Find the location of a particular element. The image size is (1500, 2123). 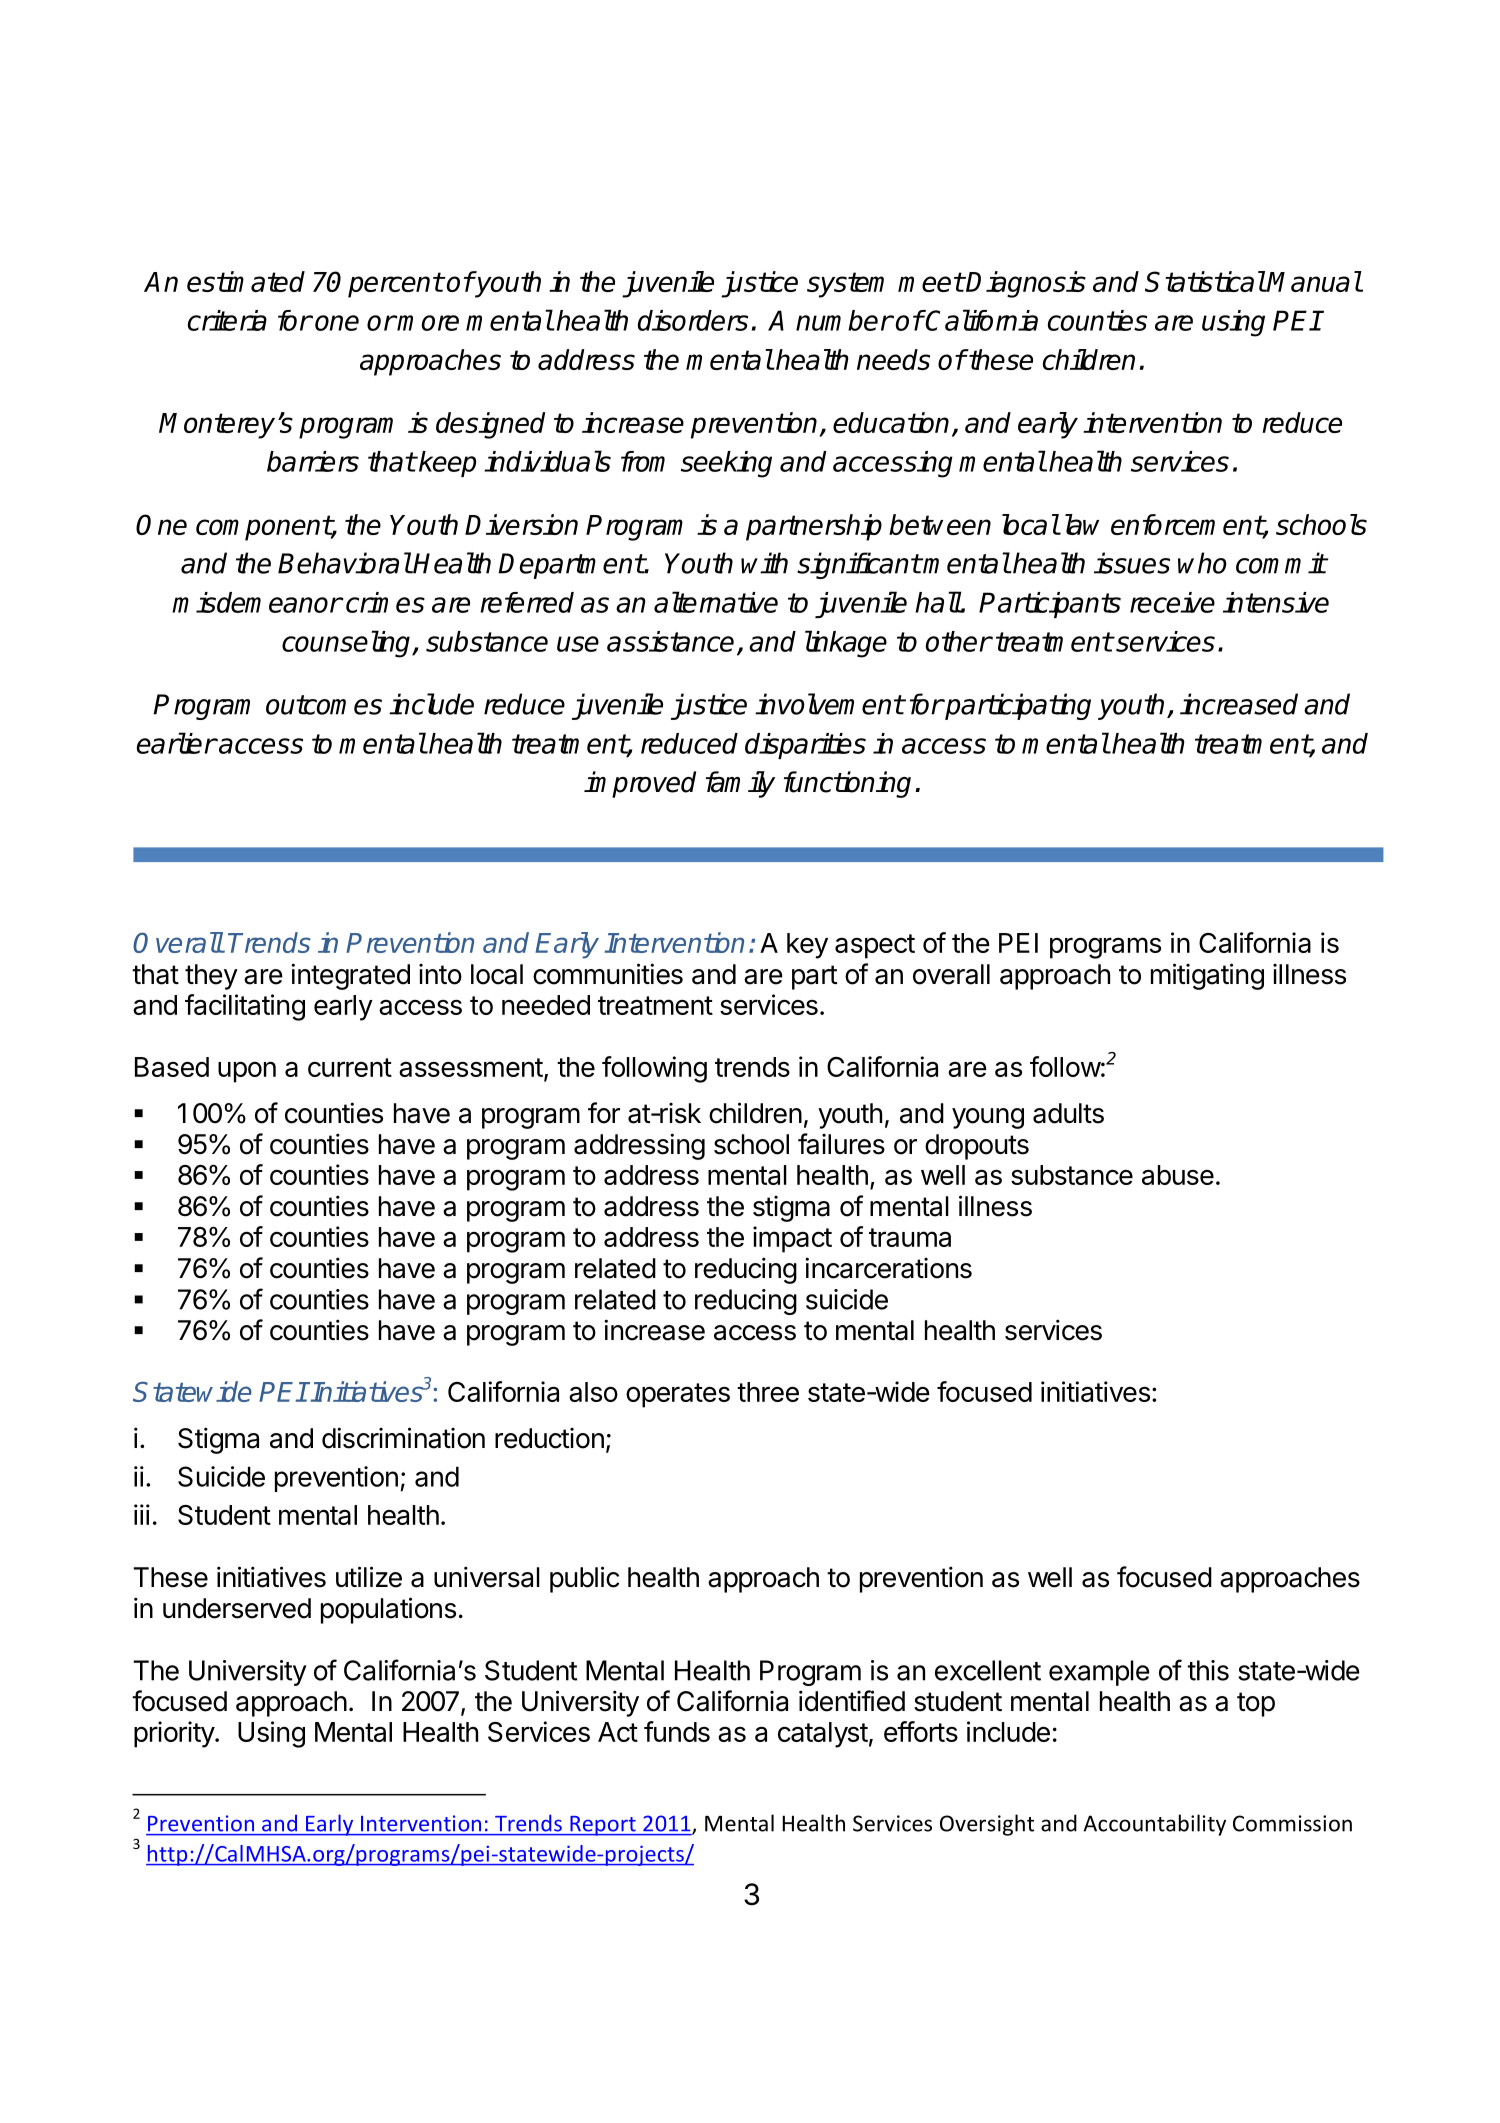

disorders is located at coordinates (693, 320).
